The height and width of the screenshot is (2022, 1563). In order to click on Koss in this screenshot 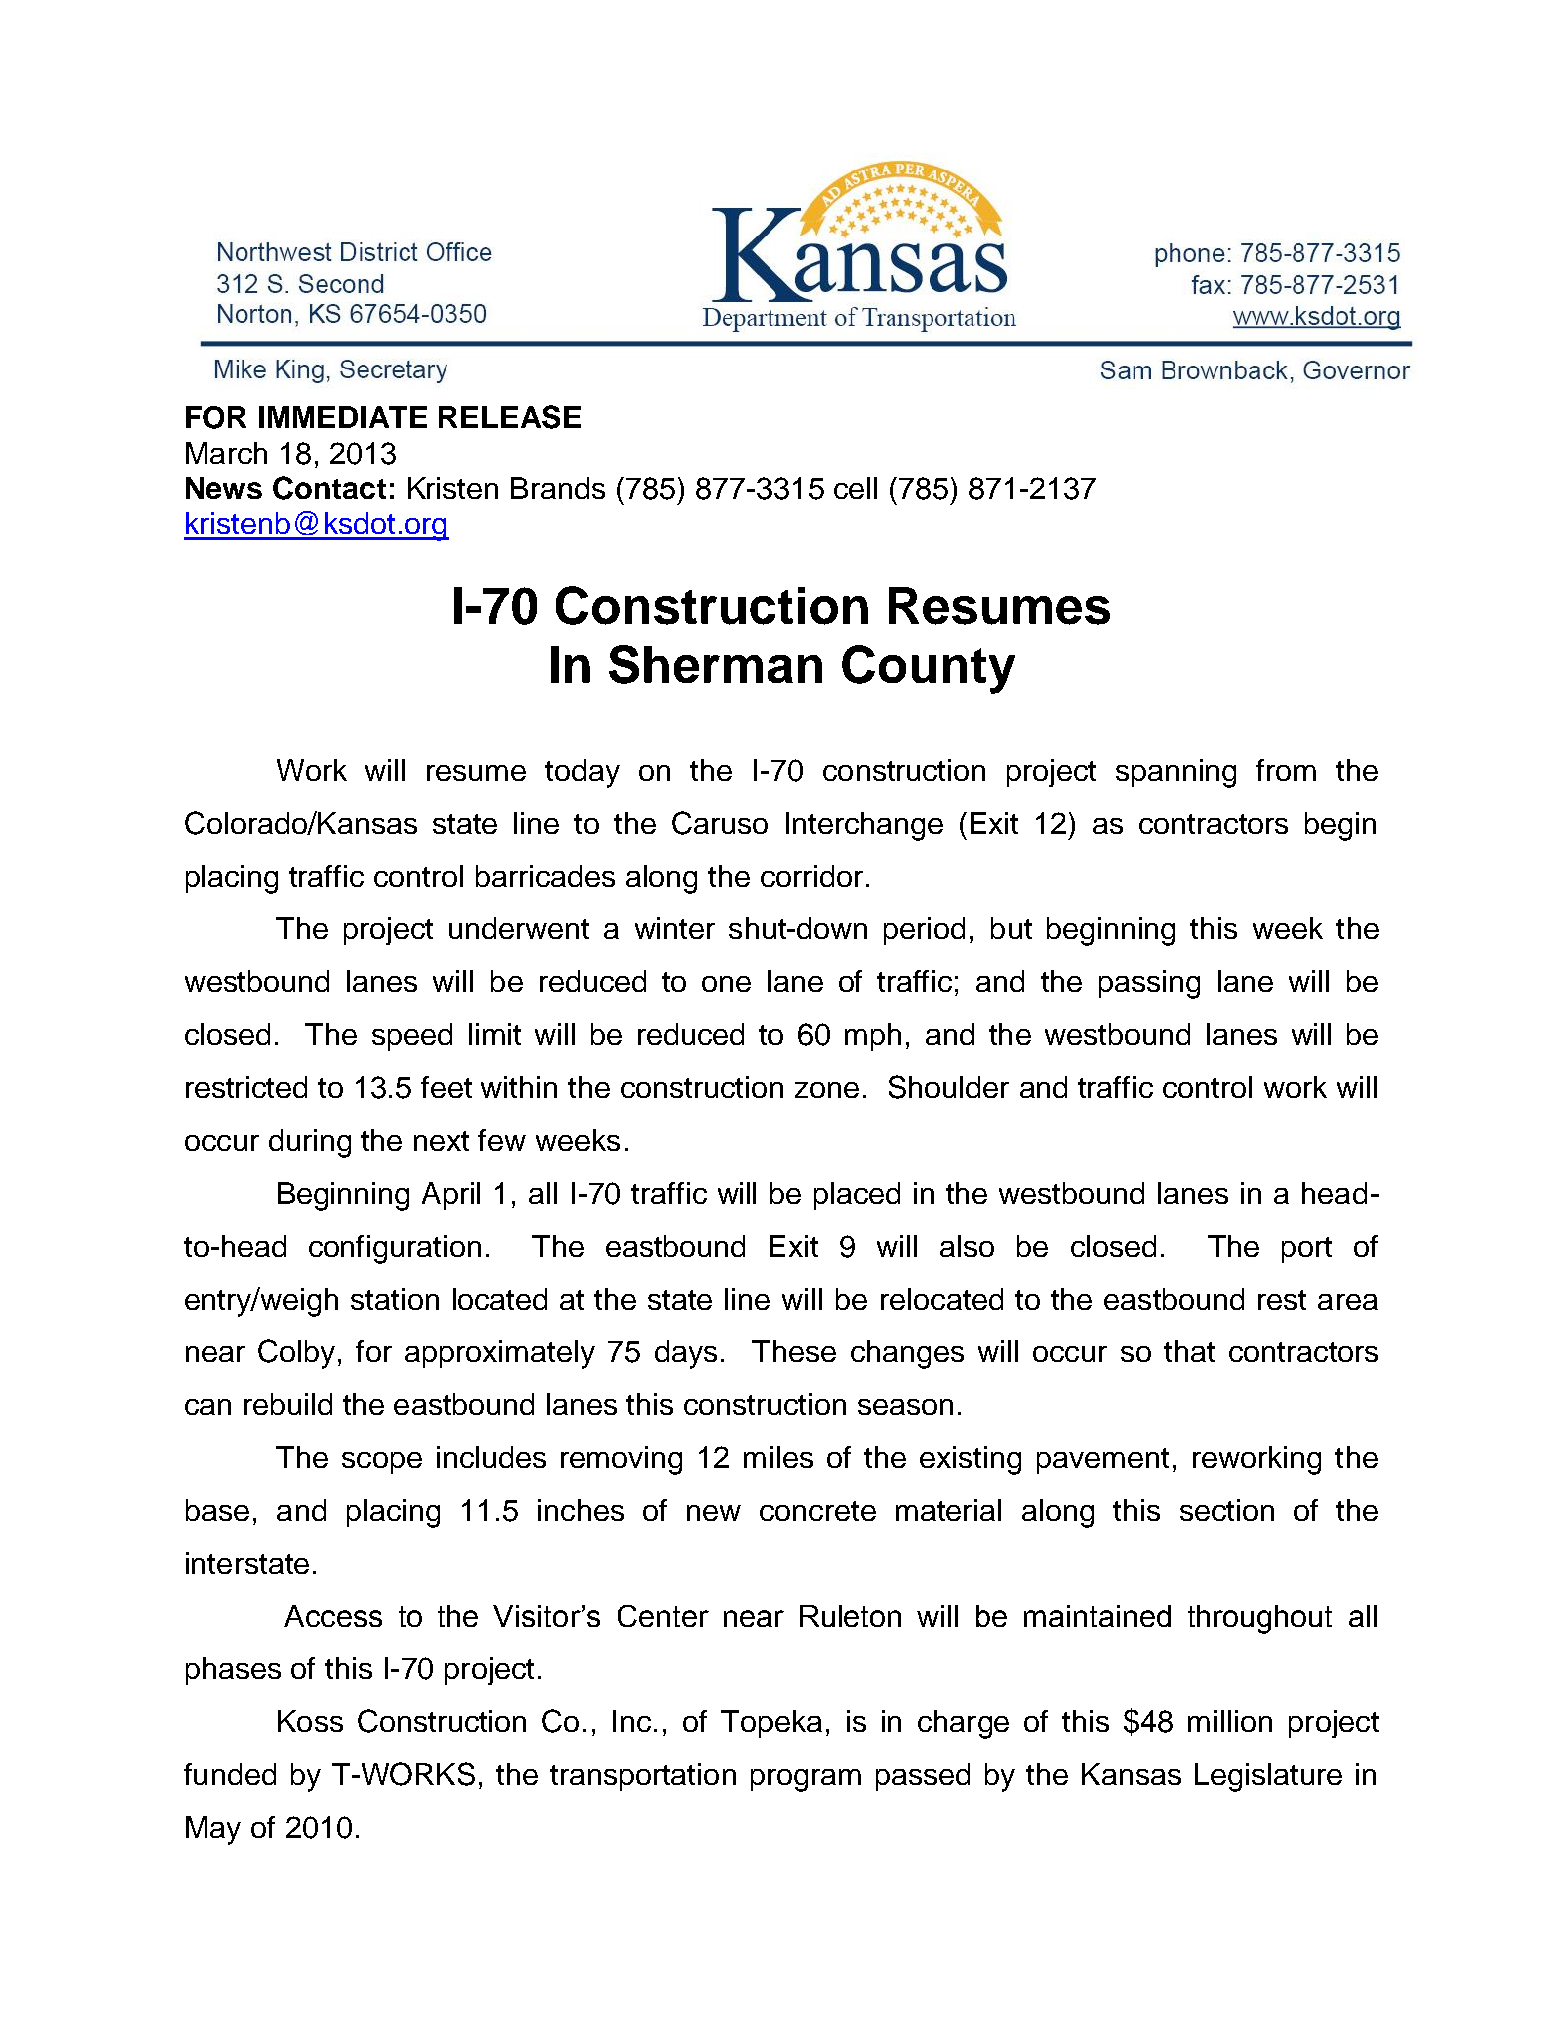, I will do `click(310, 1721)`.
